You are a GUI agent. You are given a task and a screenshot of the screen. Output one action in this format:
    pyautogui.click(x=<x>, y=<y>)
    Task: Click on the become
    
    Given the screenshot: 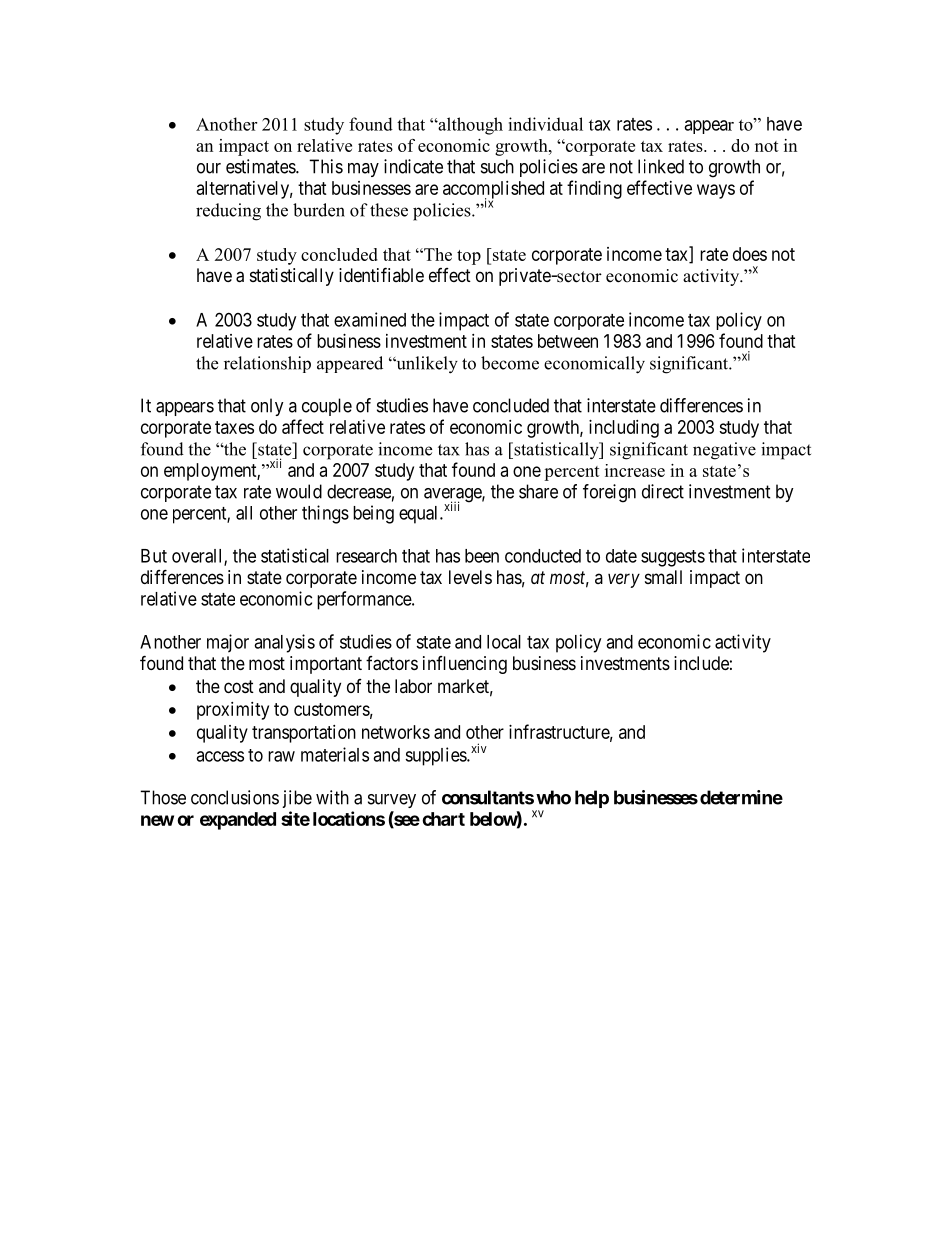 What is the action you would take?
    pyautogui.click(x=510, y=363)
